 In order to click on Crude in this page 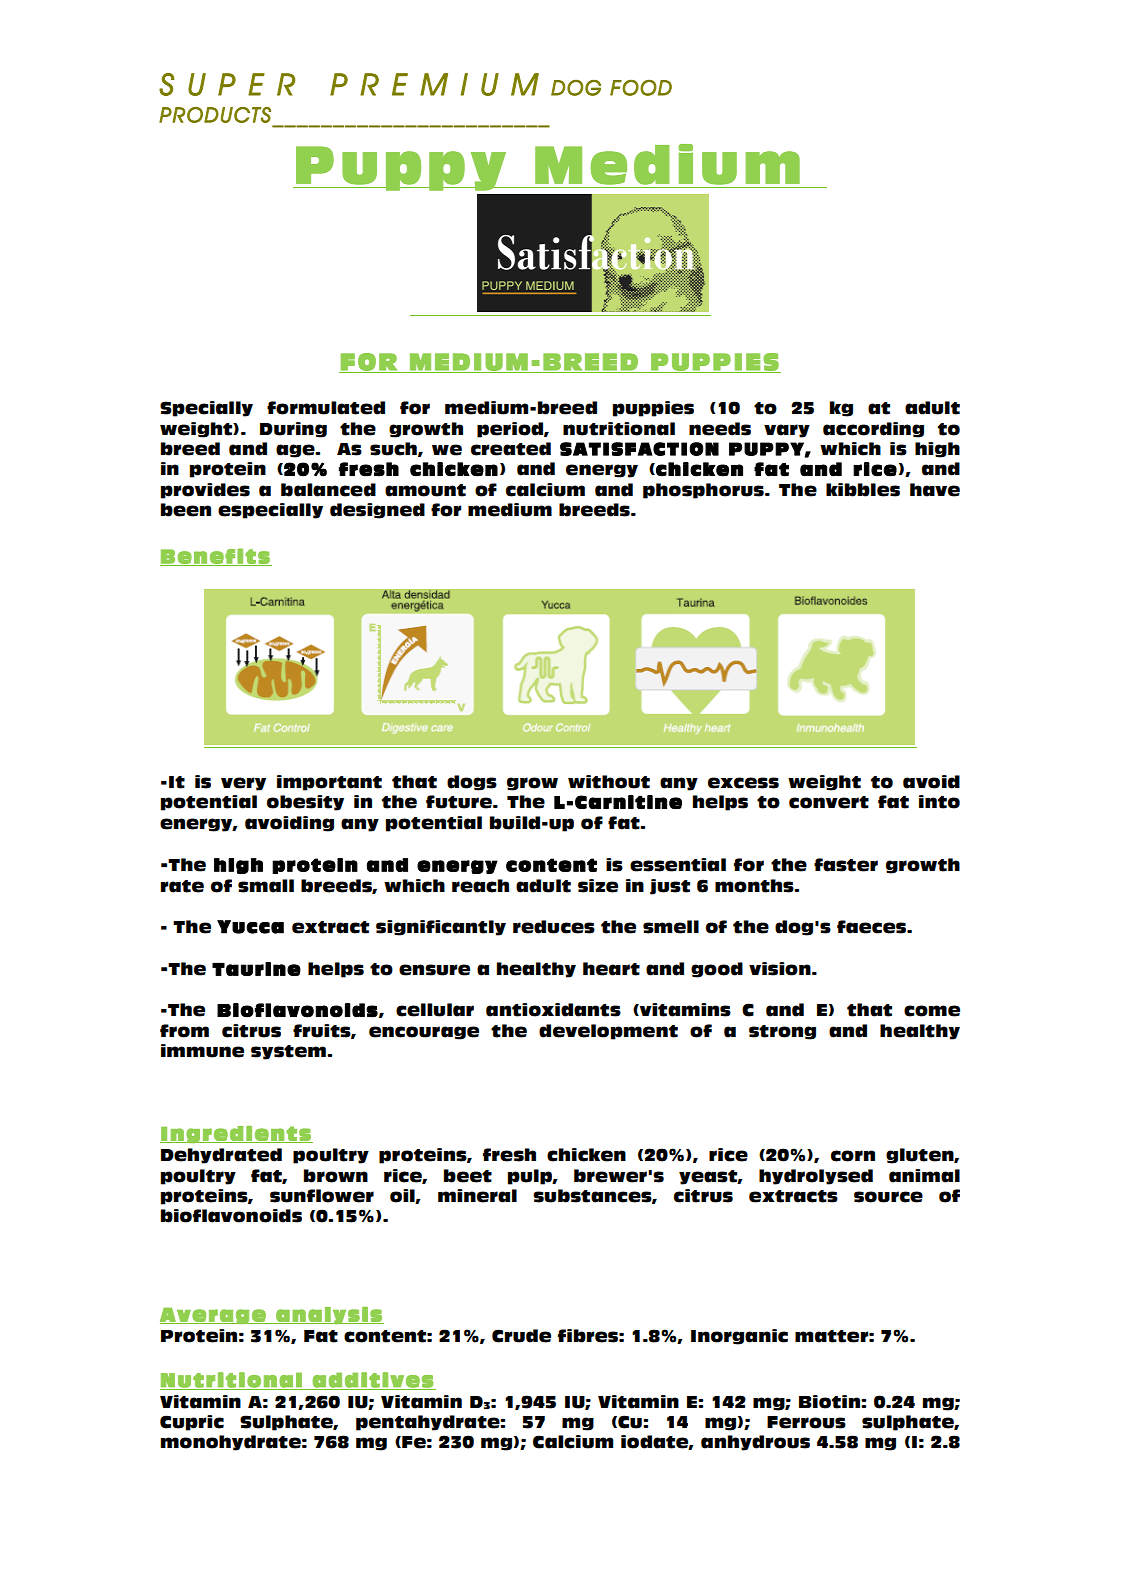, I will do `click(521, 1336)`.
